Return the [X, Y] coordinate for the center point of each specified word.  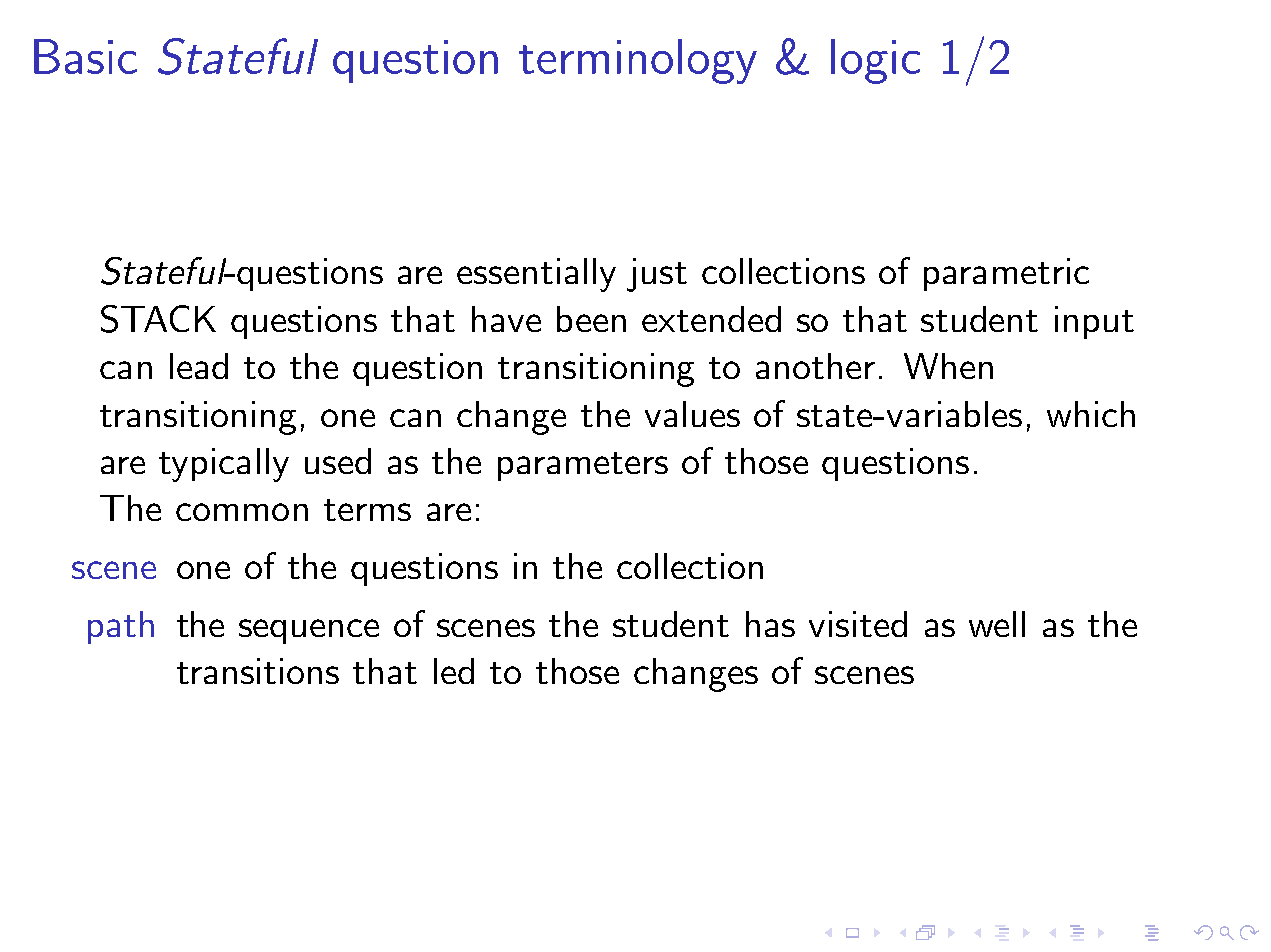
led [454, 671]
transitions [258, 671]
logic [875, 61]
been [591, 319]
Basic [85, 56]
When [948, 366]
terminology [638, 61]
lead [199, 366]
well [997, 624]
